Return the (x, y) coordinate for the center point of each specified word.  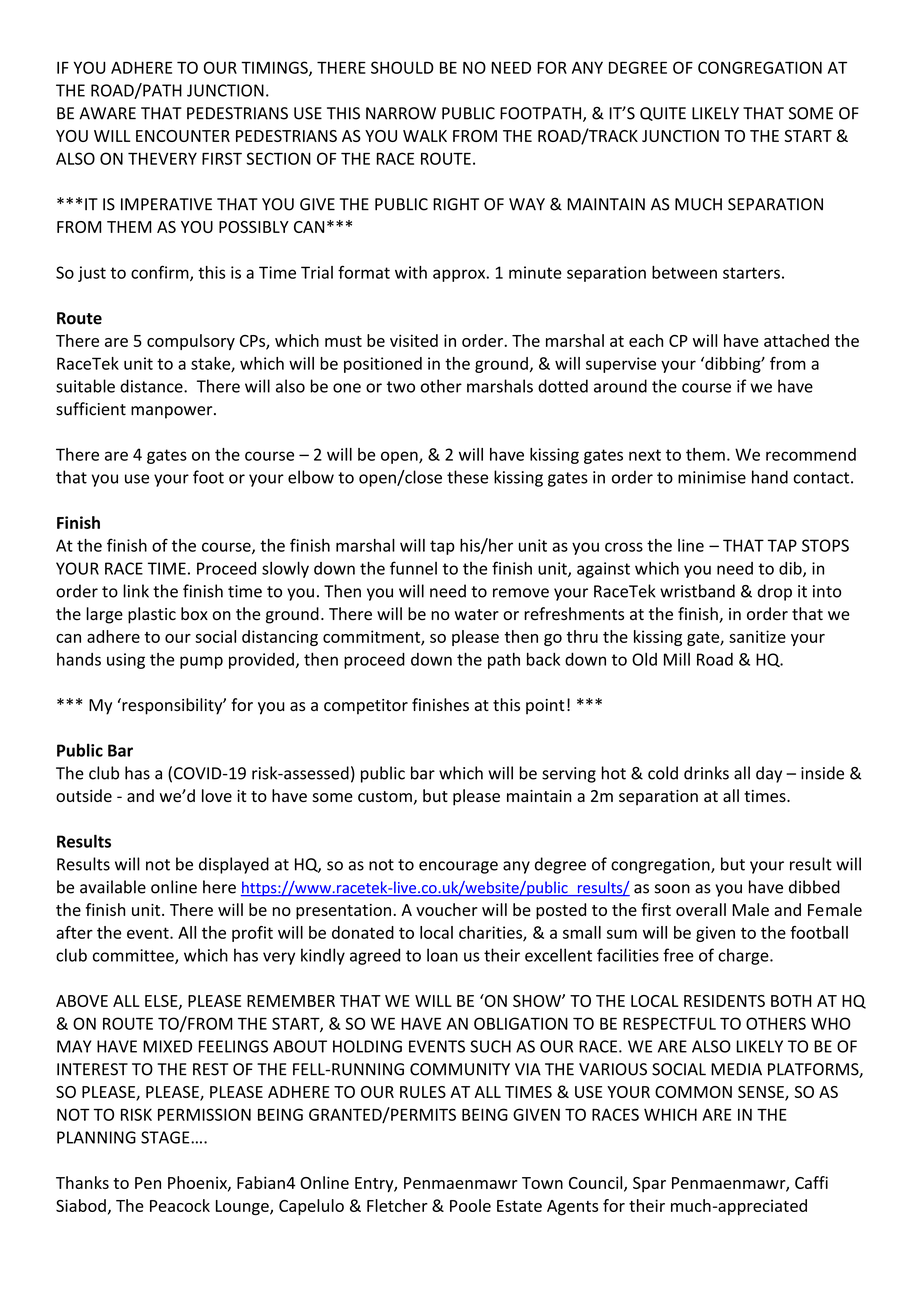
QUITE (663, 114)
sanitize (757, 636)
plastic (152, 615)
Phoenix (198, 1183)
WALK (425, 136)
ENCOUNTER (183, 136)
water (477, 615)
